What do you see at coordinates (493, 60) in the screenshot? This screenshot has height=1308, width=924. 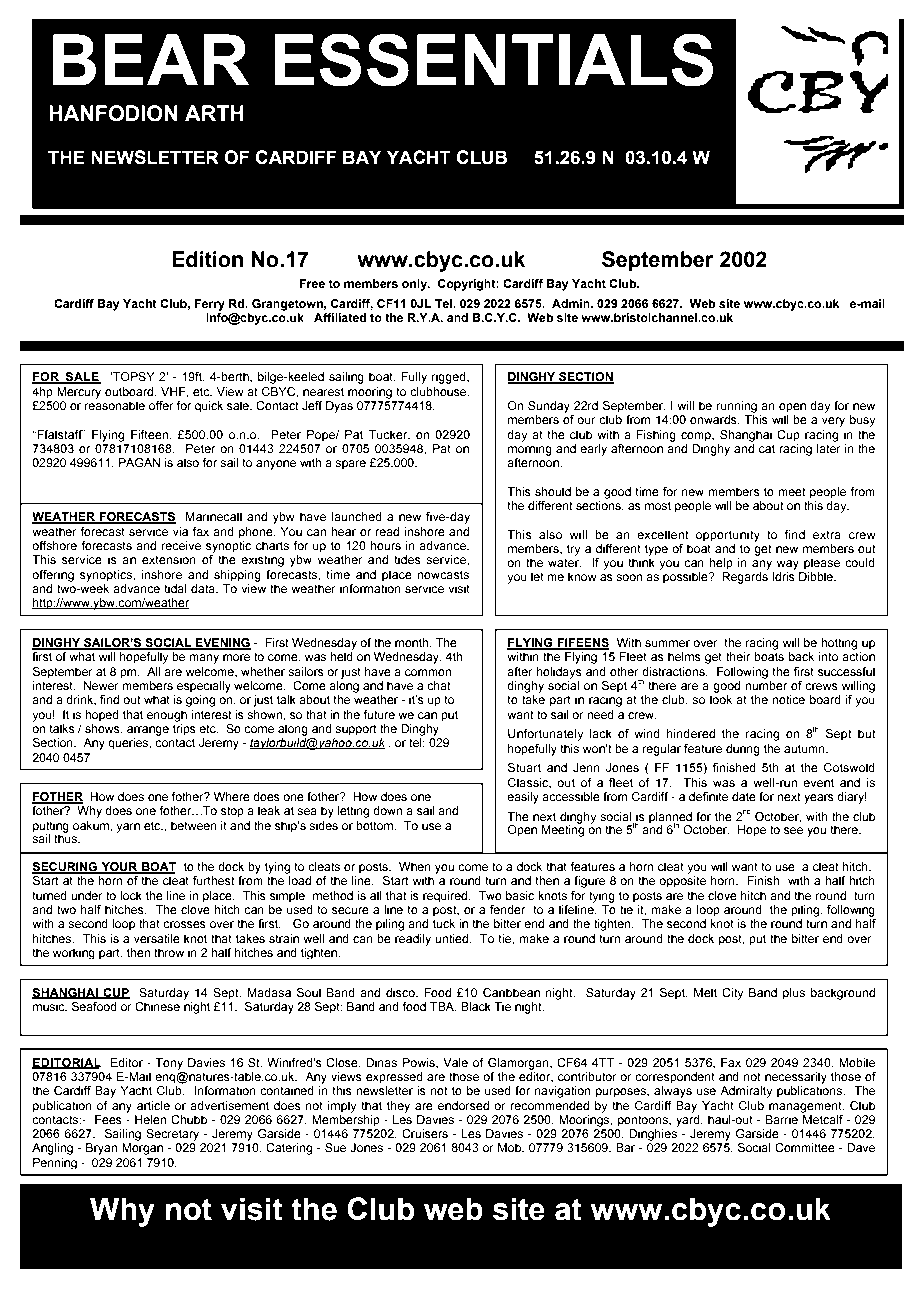 I see `ESSENTIALS` at bounding box center [493, 60].
